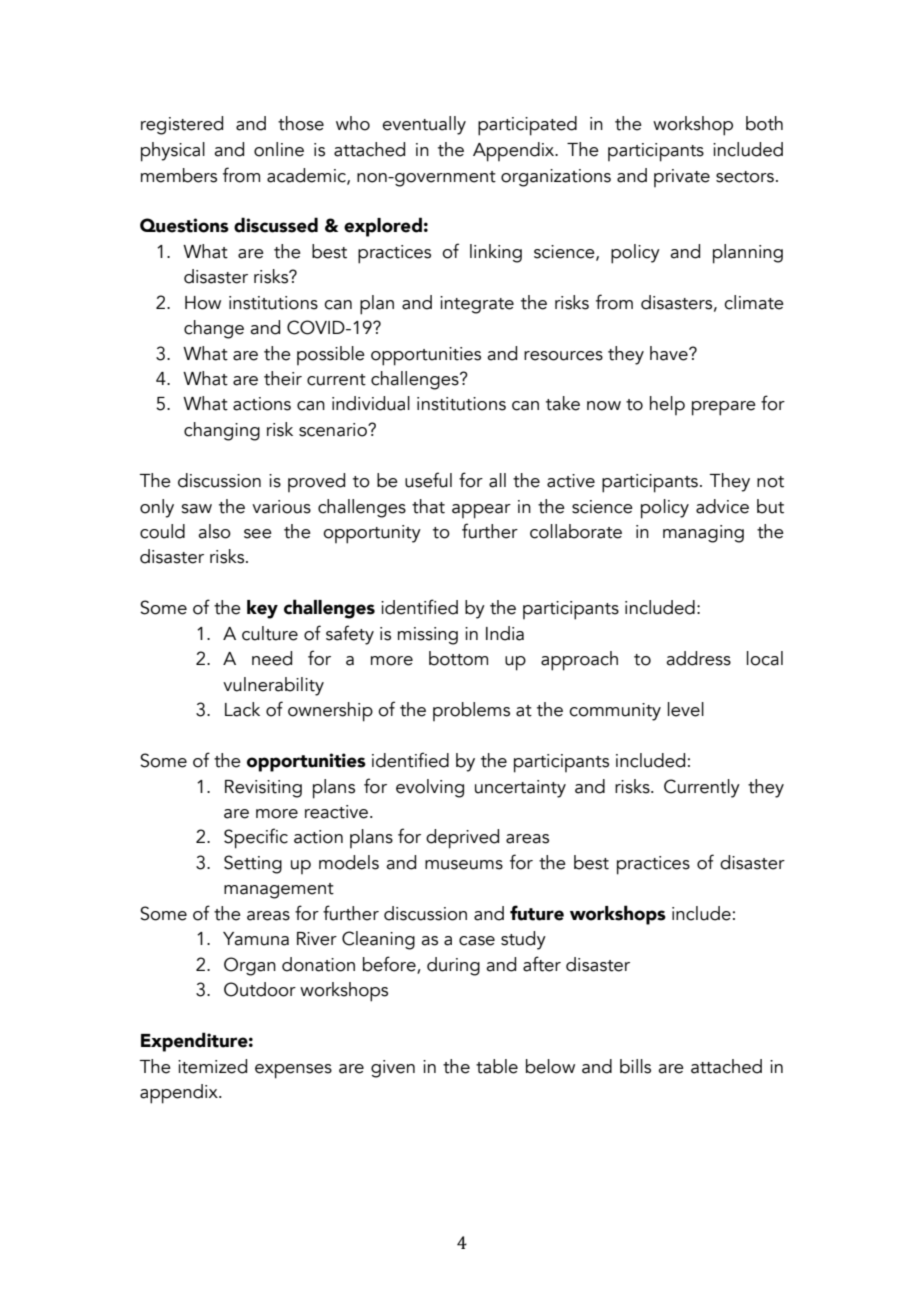  What do you see at coordinates (635, 1066) in the screenshot?
I see `bills` at bounding box center [635, 1066].
